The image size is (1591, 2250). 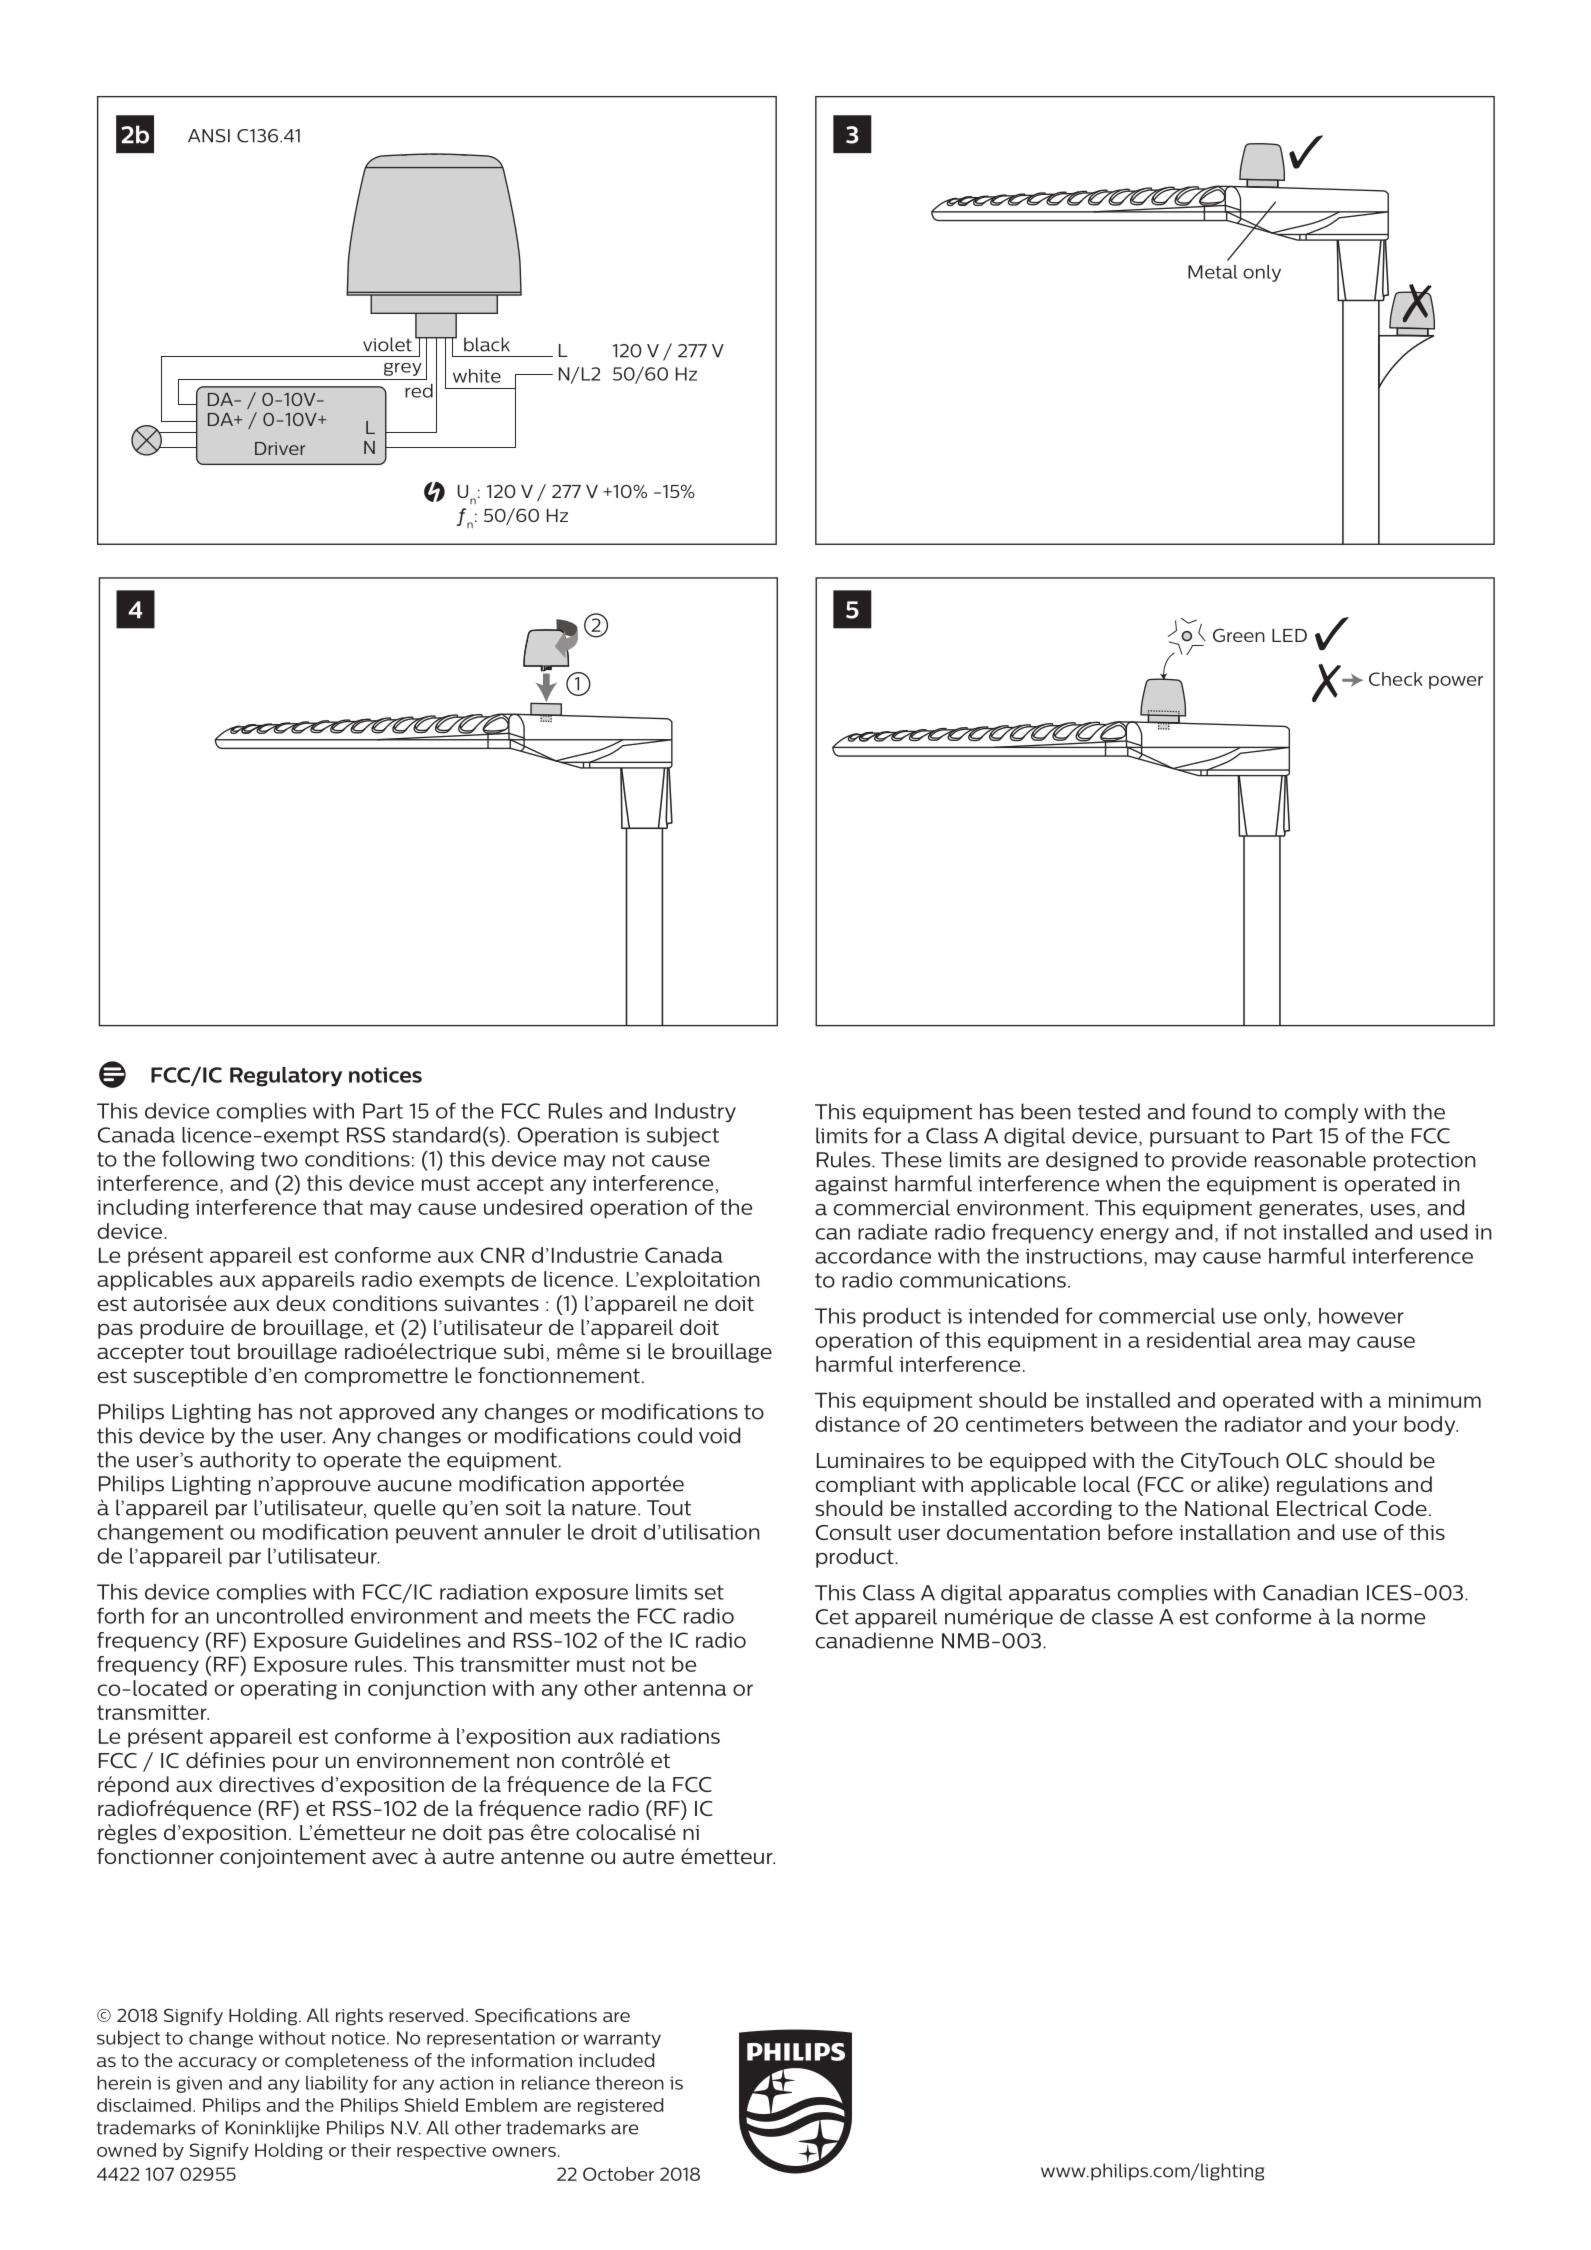 What do you see at coordinates (487, 344) in the screenshot?
I see `black` at bounding box center [487, 344].
